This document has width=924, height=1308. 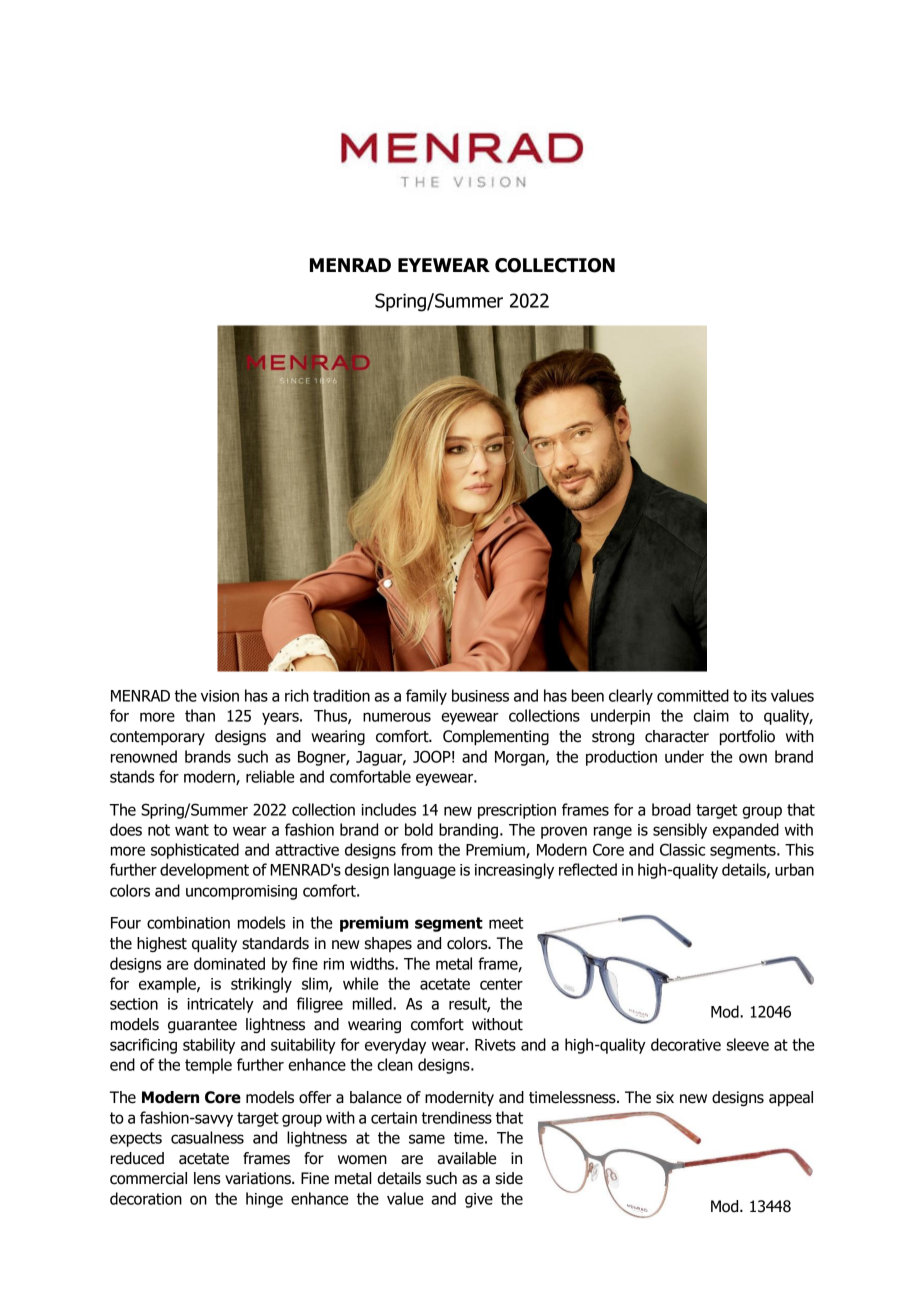 What do you see at coordinates (711, 715) in the document?
I see `claim` at bounding box center [711, 715].
